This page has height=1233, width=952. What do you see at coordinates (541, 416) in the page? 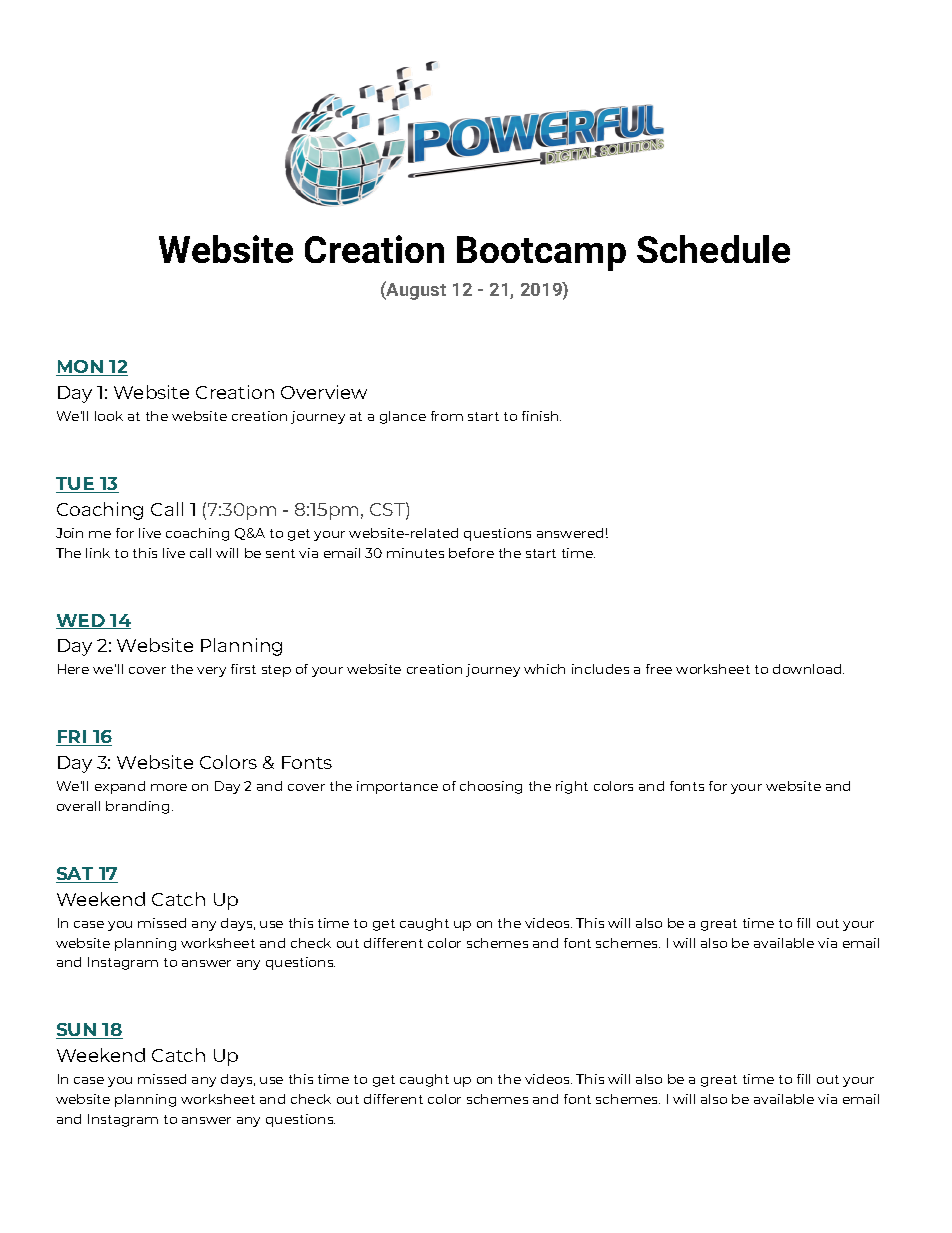
I see `finish` at bounding box center [541, 416].
